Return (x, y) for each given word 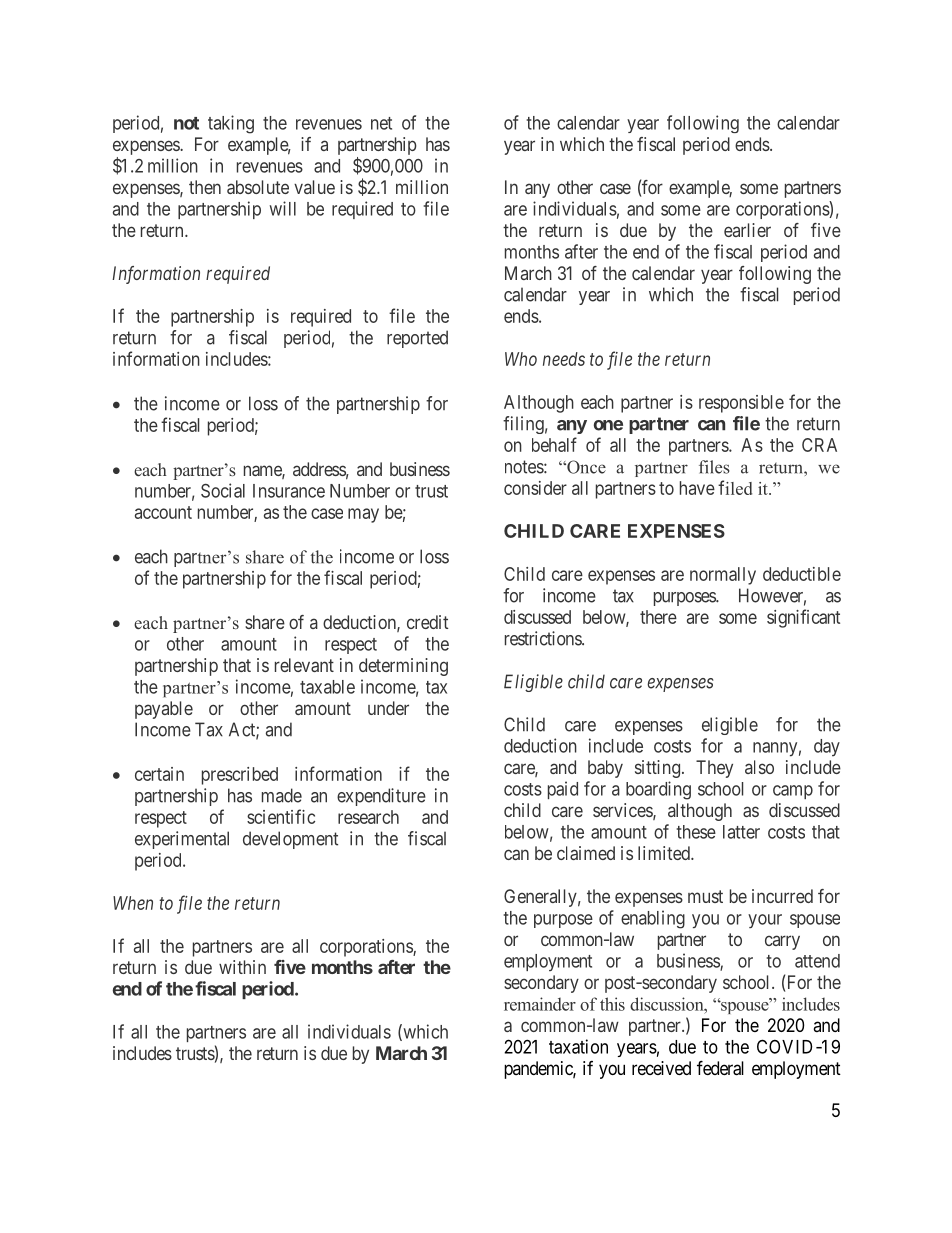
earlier (747, 230)
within (242, 967)
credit (427, 622)
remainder (540, 1004)
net (381, 123)
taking (231, 124)
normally (723, 576)
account (163, 512)
